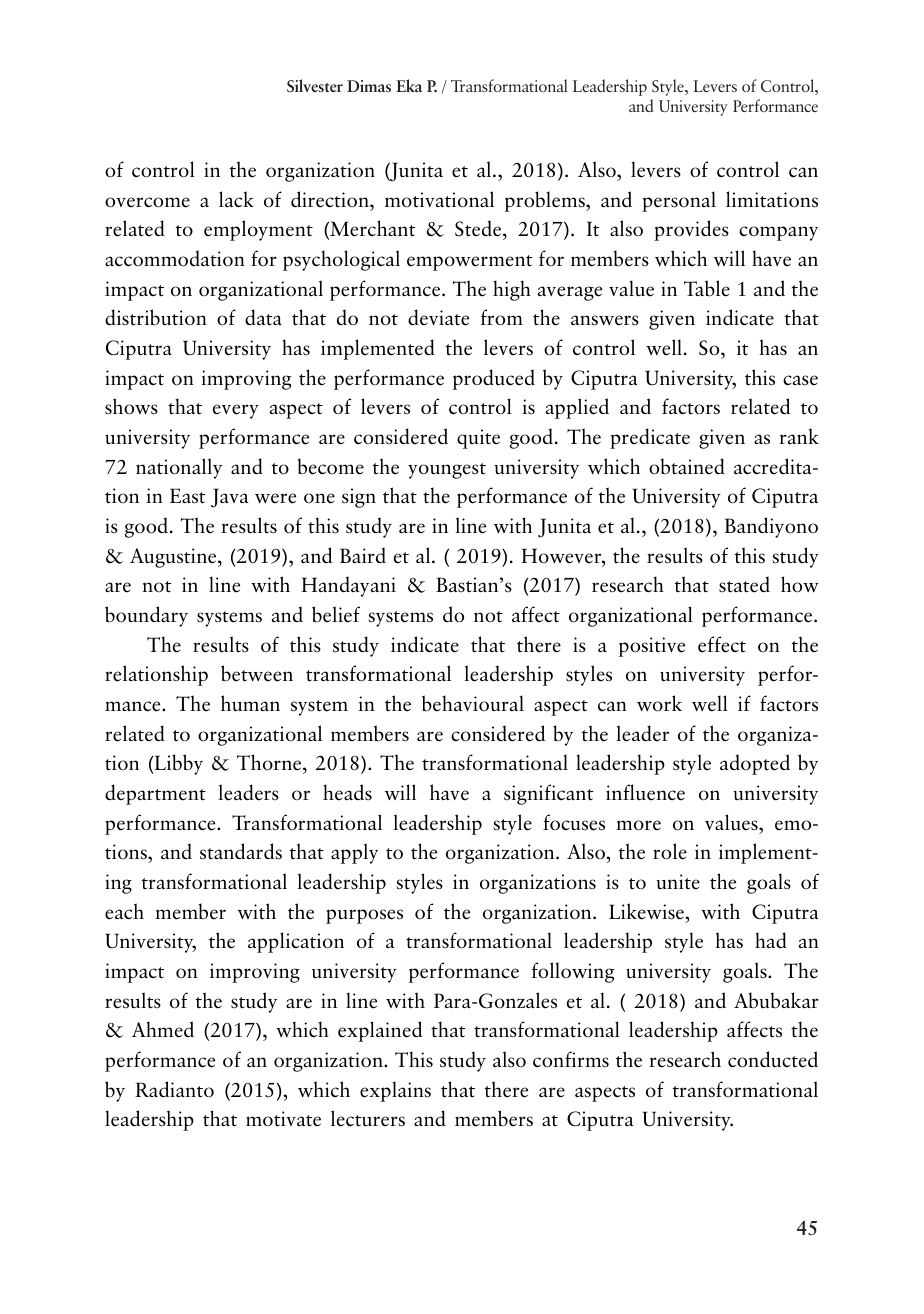 This screenshot has height=1314, width=924. Describe the element at coordinates (354, 853) in the screenshot. I see `apply` at that location.
